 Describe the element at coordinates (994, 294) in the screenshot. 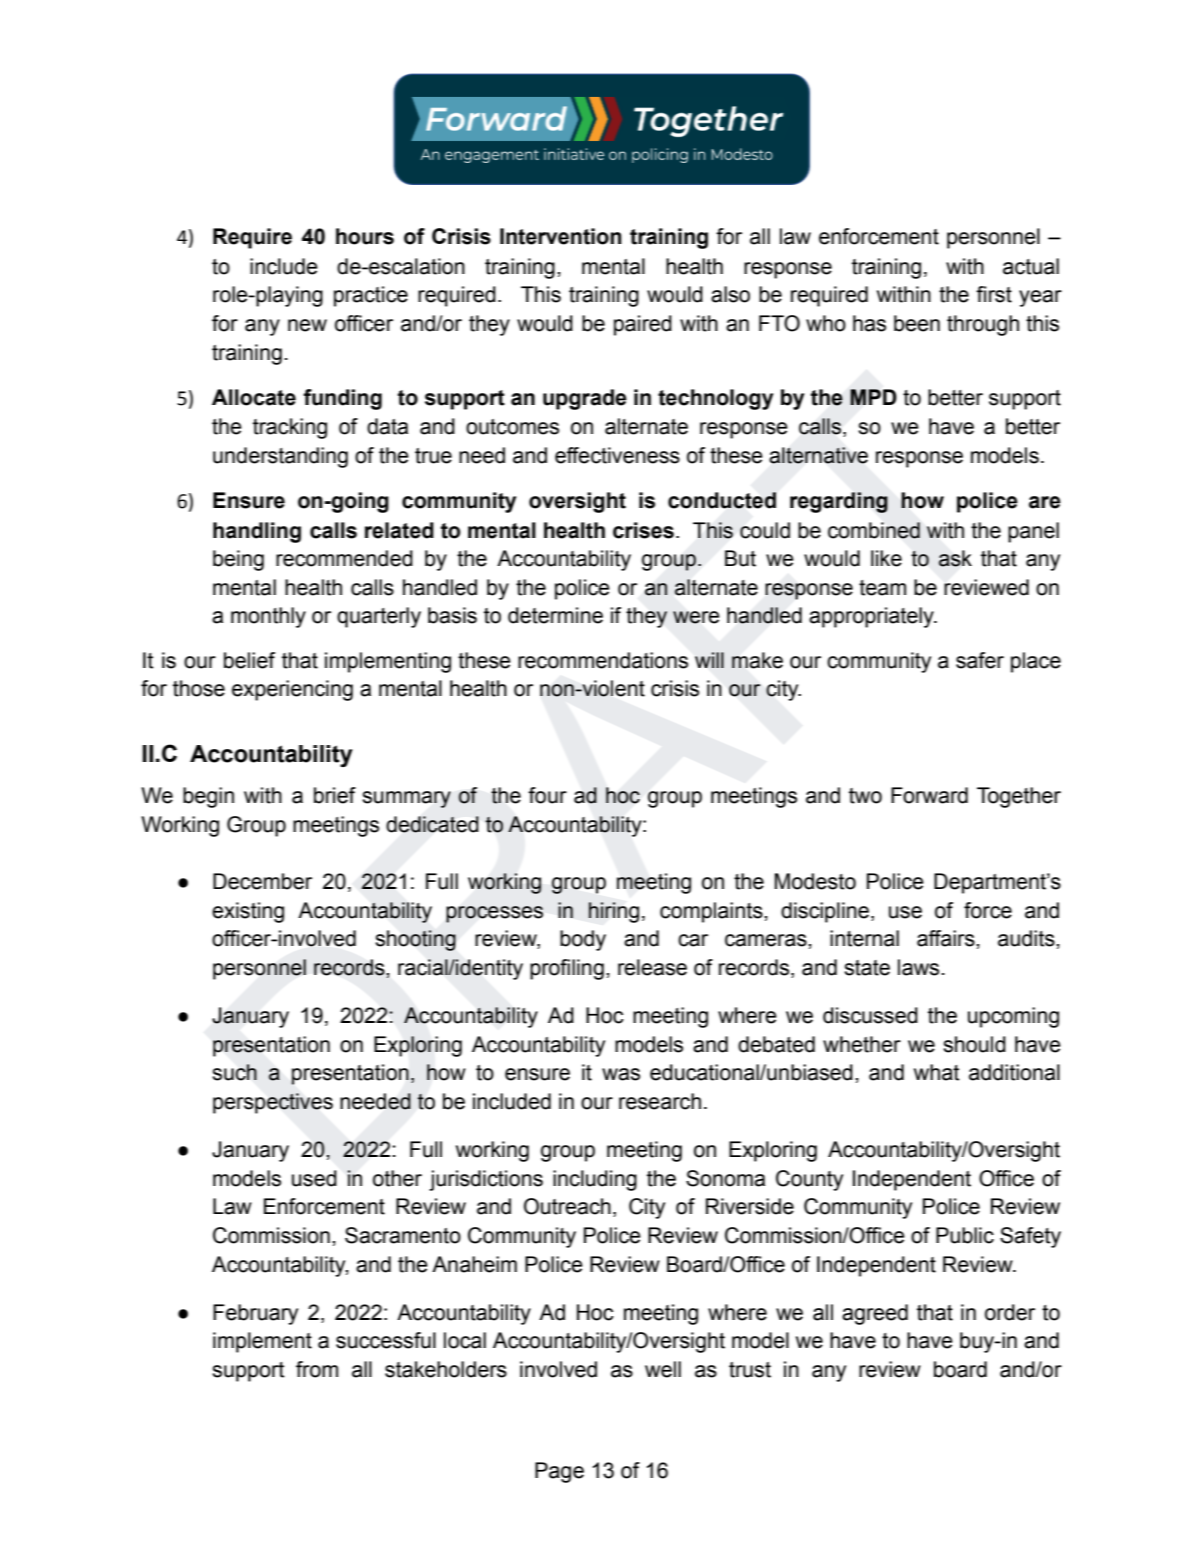

I see `first` at that location.
